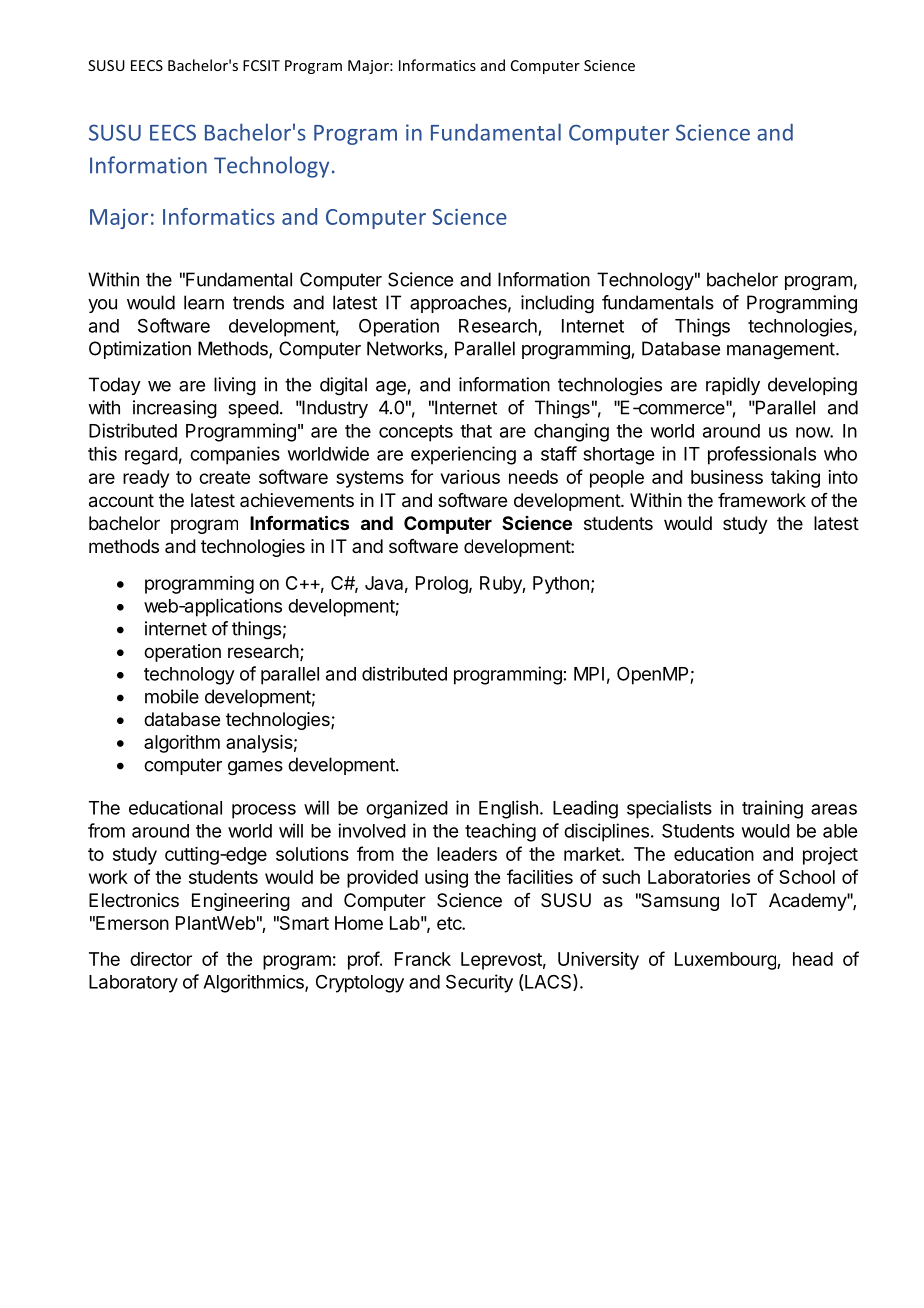 The height and width of the document is (1308, 924). I want to click on Prolog, so click(442, 585).
